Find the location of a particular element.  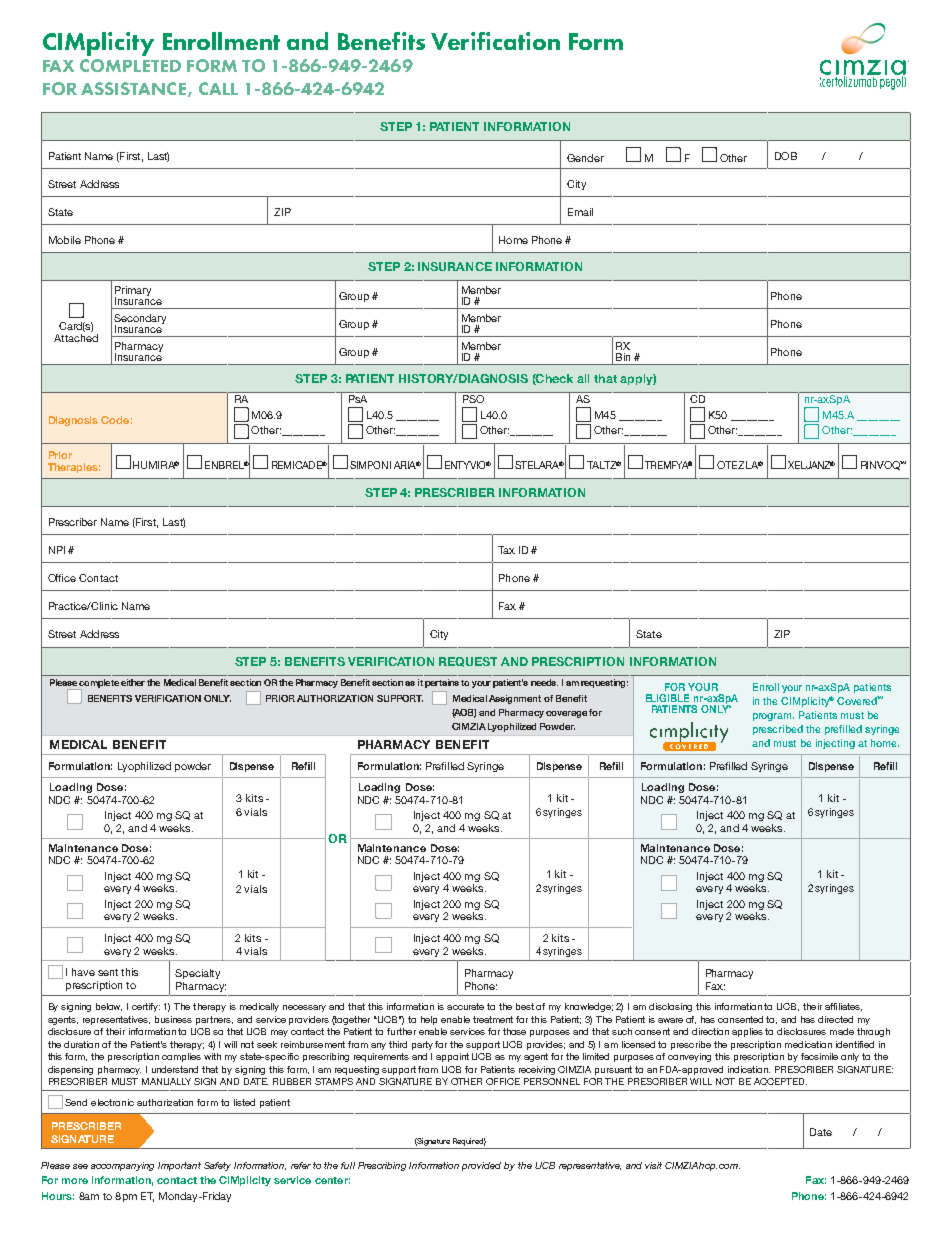

coverage is located at coordinates (566, 714).
